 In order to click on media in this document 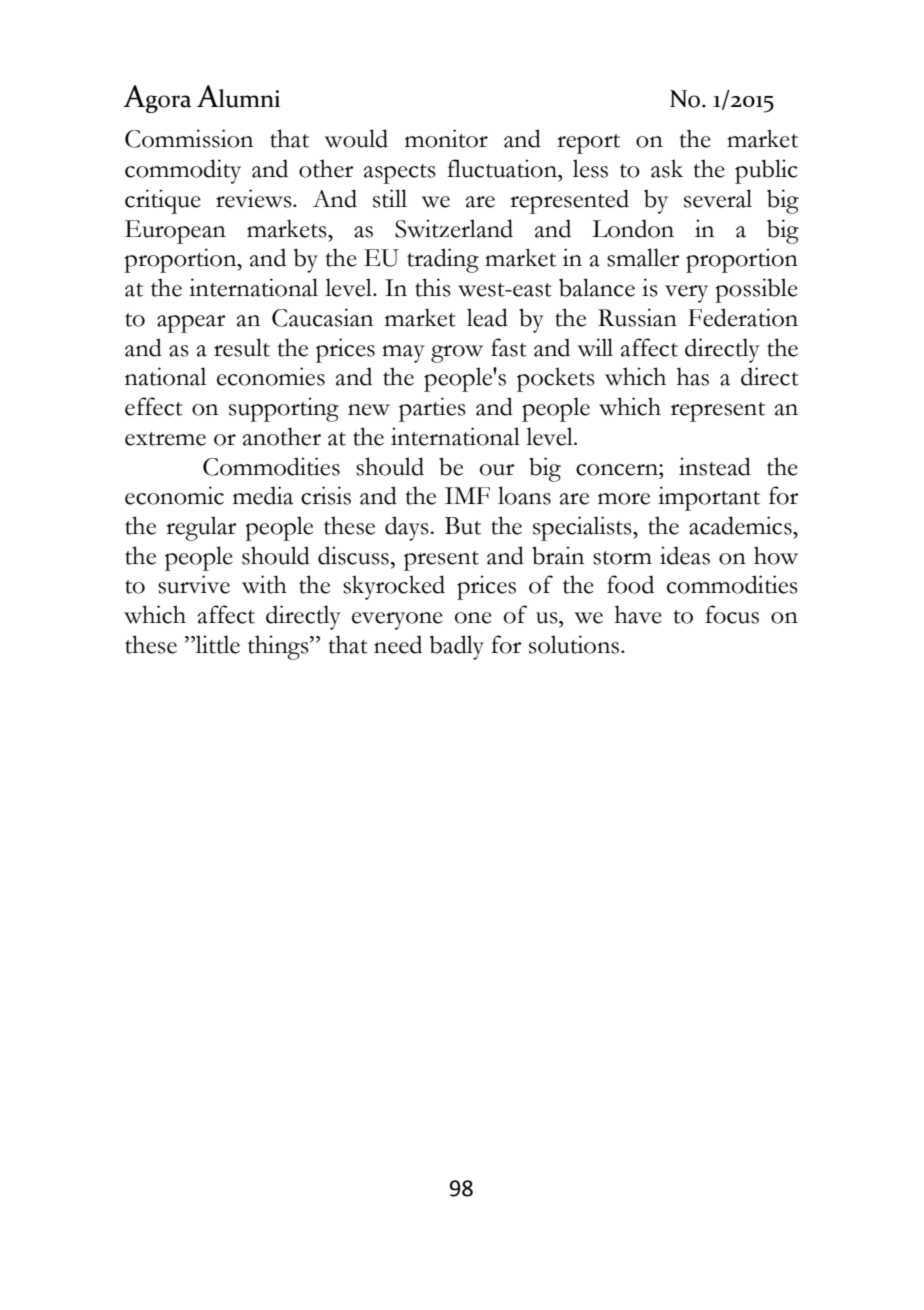, I will do `click(263, 495)`.
